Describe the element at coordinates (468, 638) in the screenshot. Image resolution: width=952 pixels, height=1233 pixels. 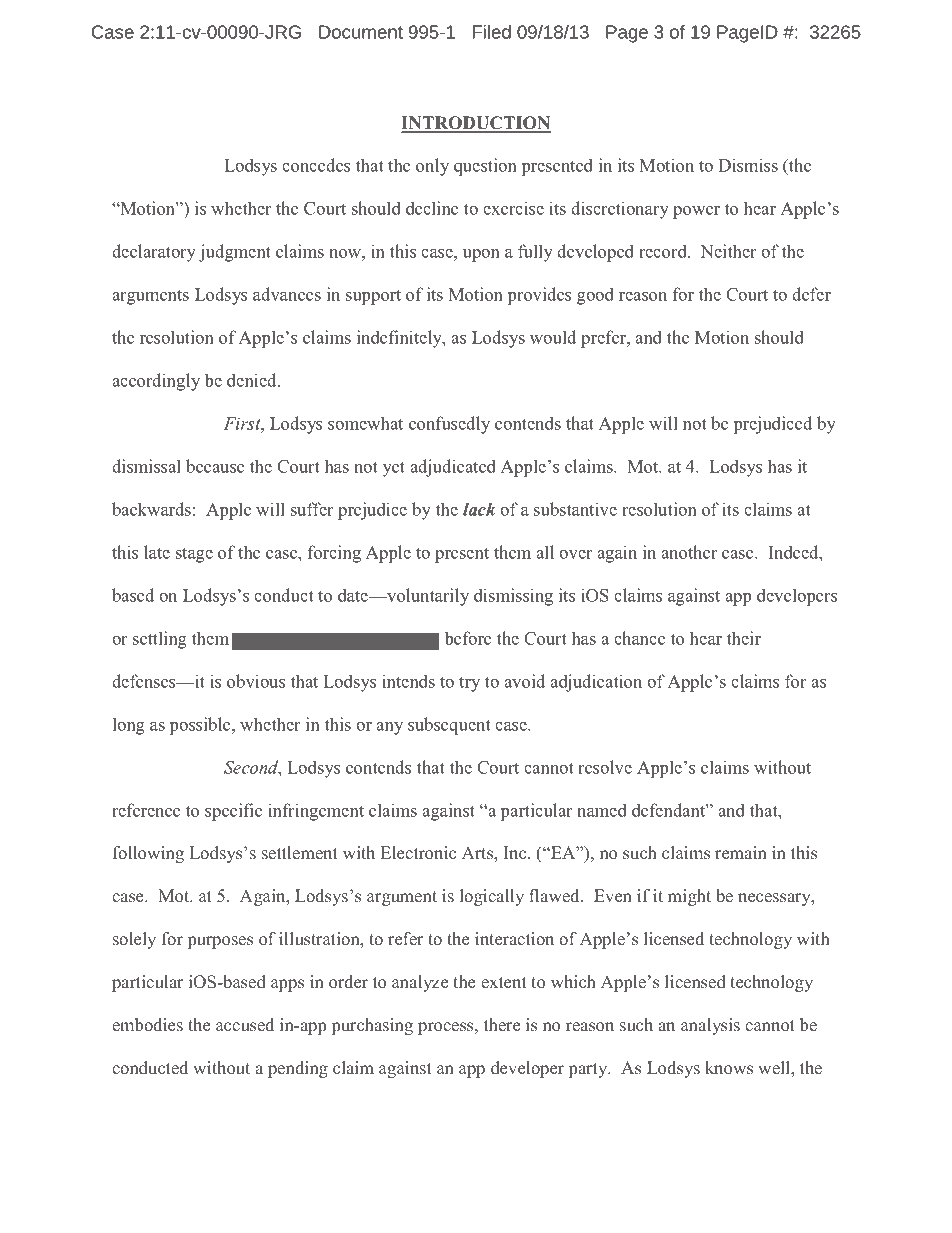
I see `before` at that location.
